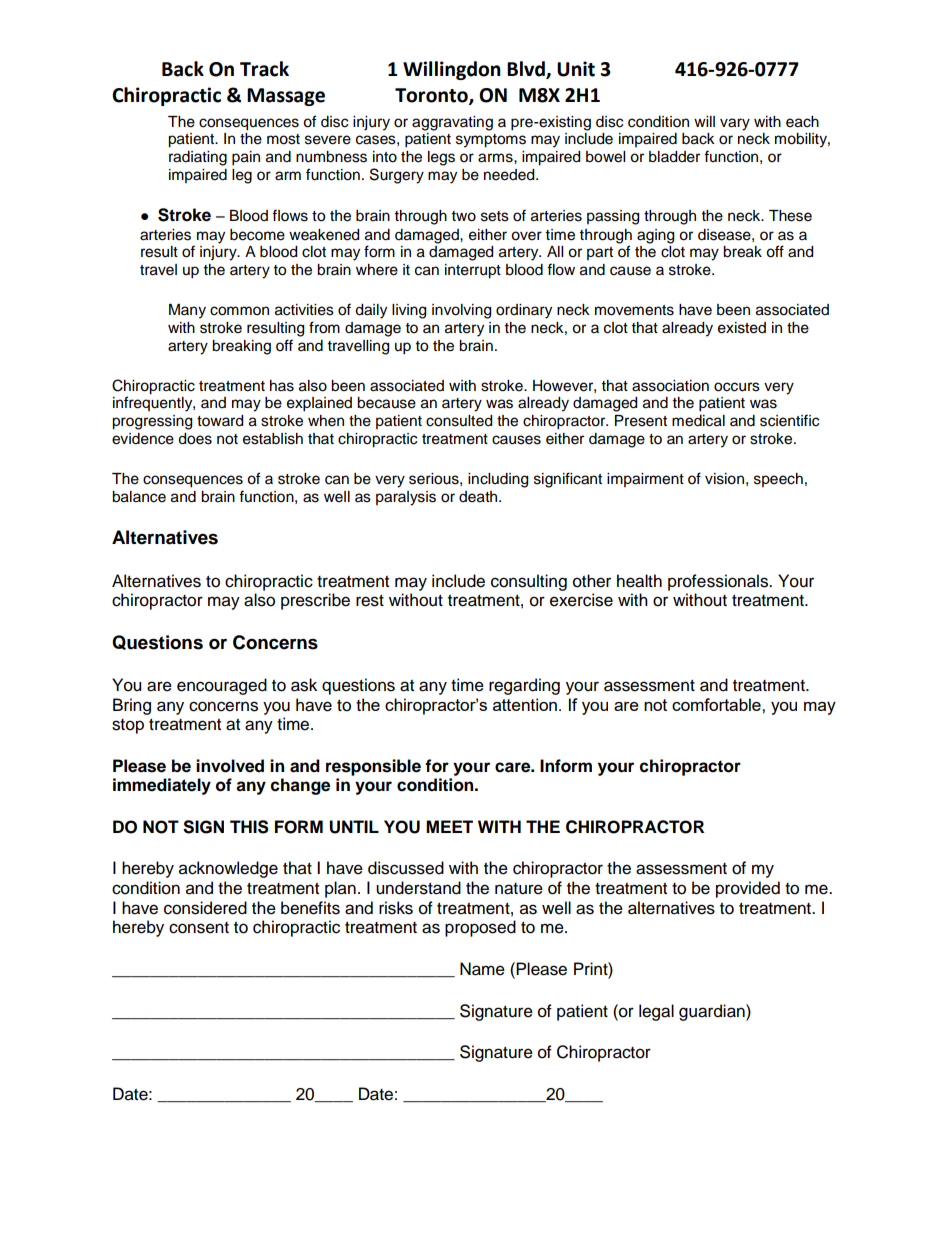 Image resolution: width=952 pixels, height=1233 pixels. I want to click on Many, so click(187, 311).
